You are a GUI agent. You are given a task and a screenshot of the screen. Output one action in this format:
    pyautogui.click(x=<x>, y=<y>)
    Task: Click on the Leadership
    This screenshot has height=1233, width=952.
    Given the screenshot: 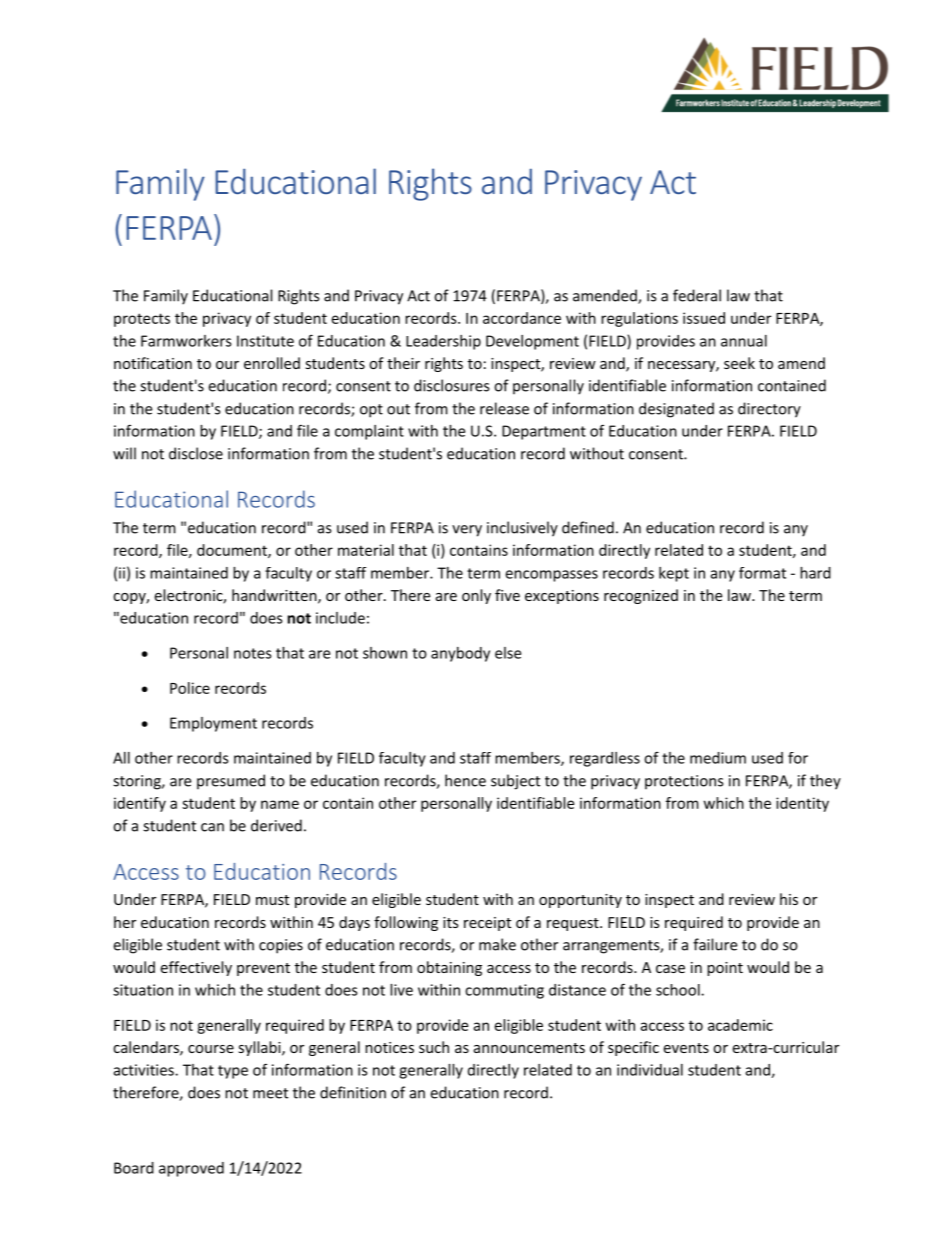 What is the action you would take?
    pyautogui.click(x=443, y=342)
